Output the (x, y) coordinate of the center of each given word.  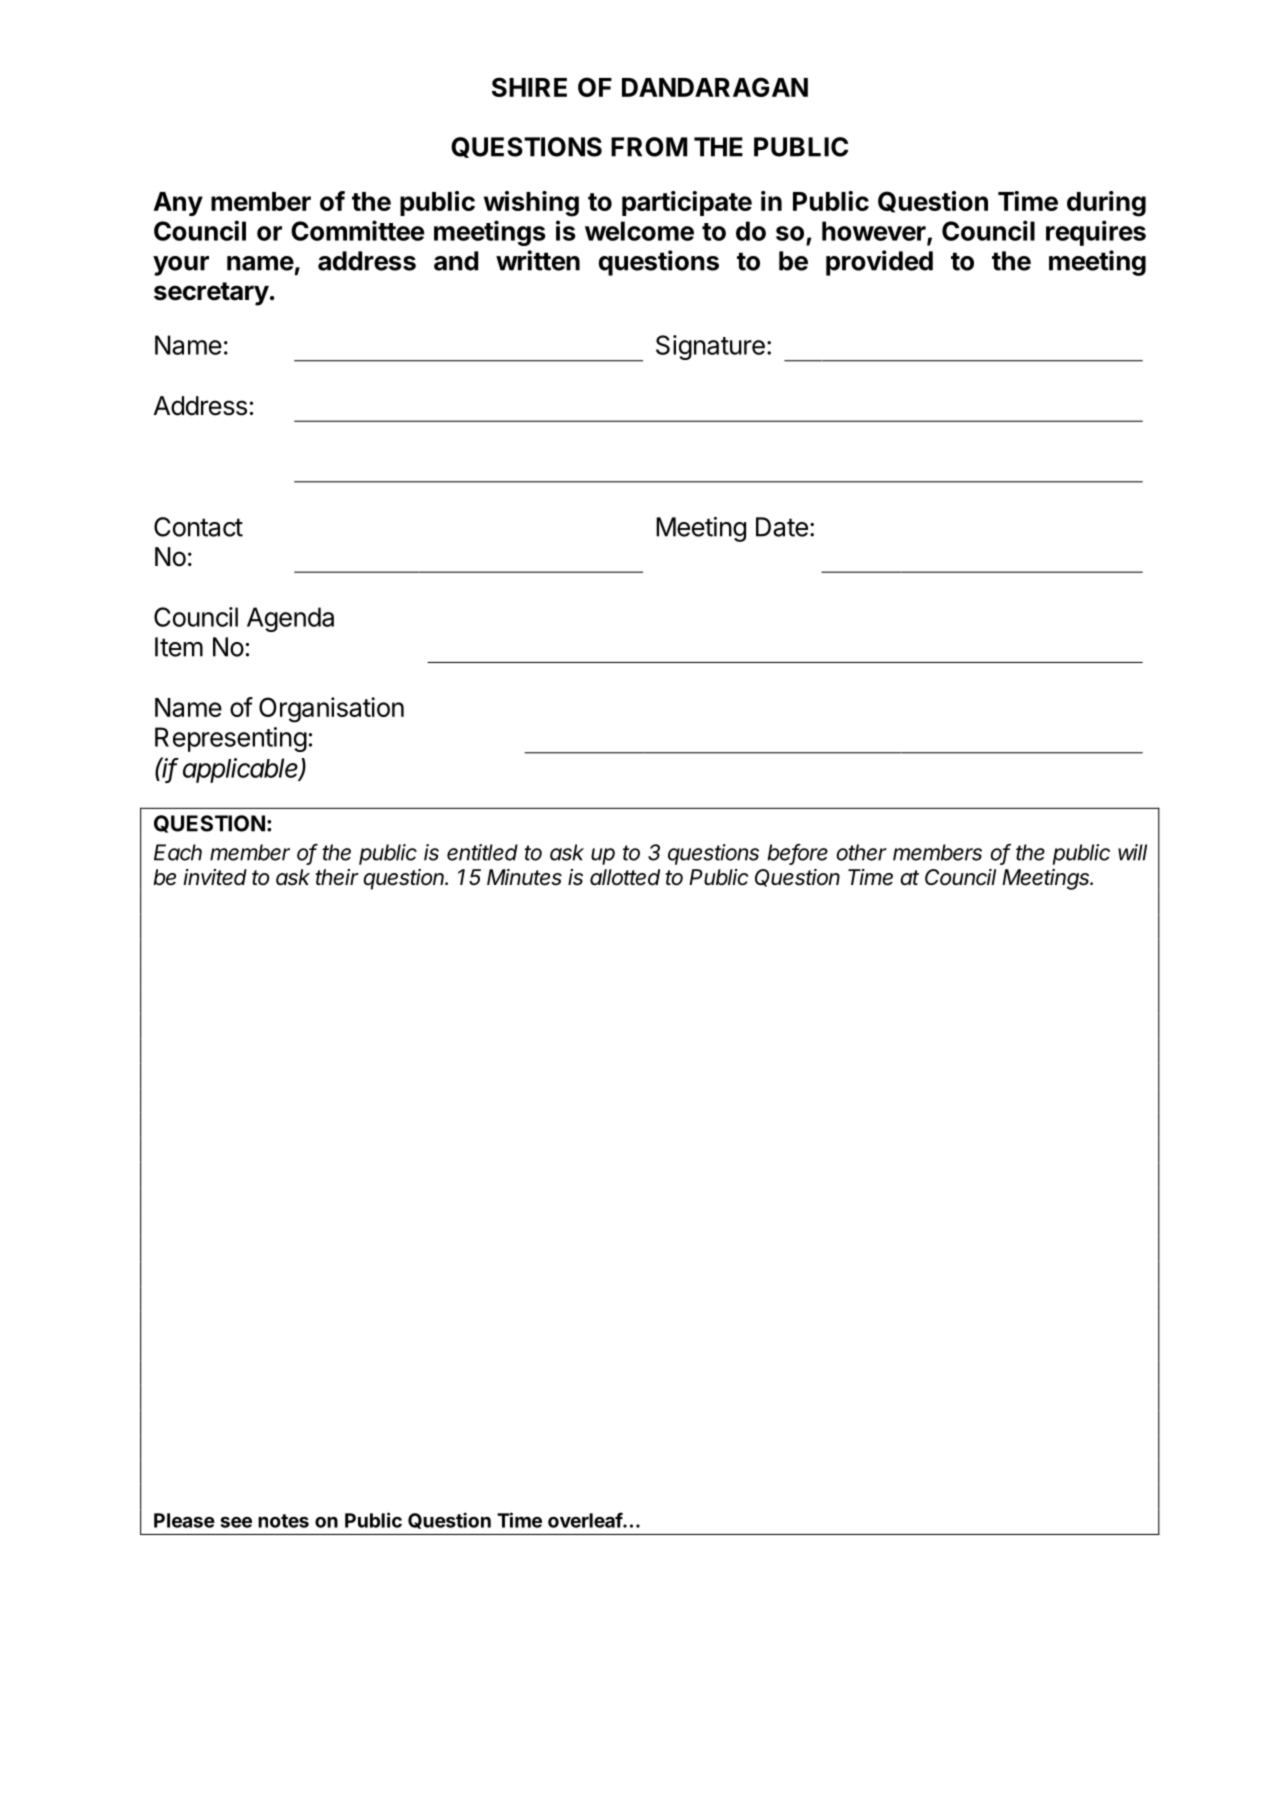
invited (215, 877)
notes (283, 1521)
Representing (231, 739)
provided (879, 263)
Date (782, 527)
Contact (198, 527)
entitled (482, 852)
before (798, 853)
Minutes (524, 877)
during (1106, 204)
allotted (625, 877)
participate (687, 203)
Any (178, 204)
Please (184, 1520)
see (236, 1522)
